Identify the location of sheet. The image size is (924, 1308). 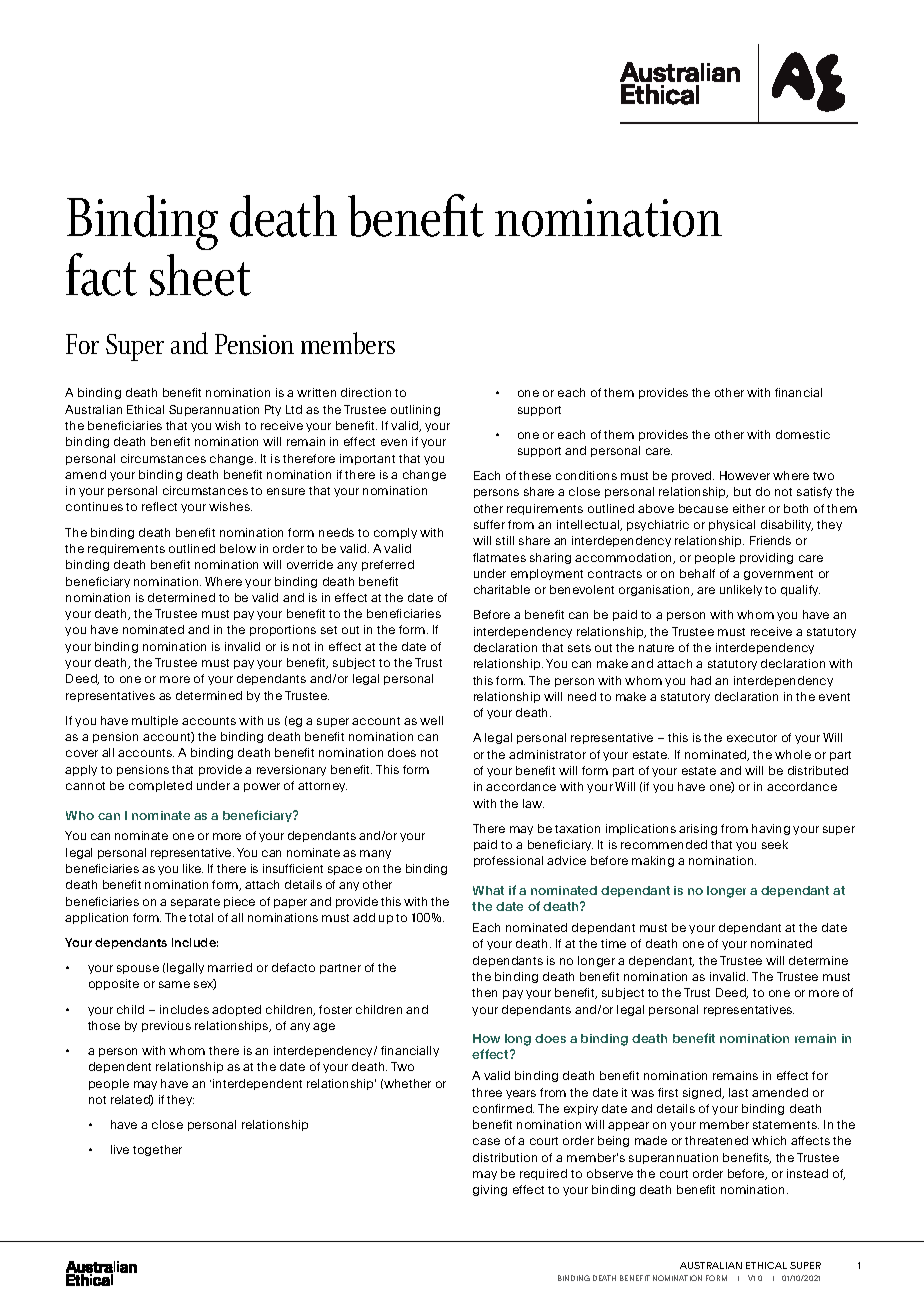
(200, 275).
